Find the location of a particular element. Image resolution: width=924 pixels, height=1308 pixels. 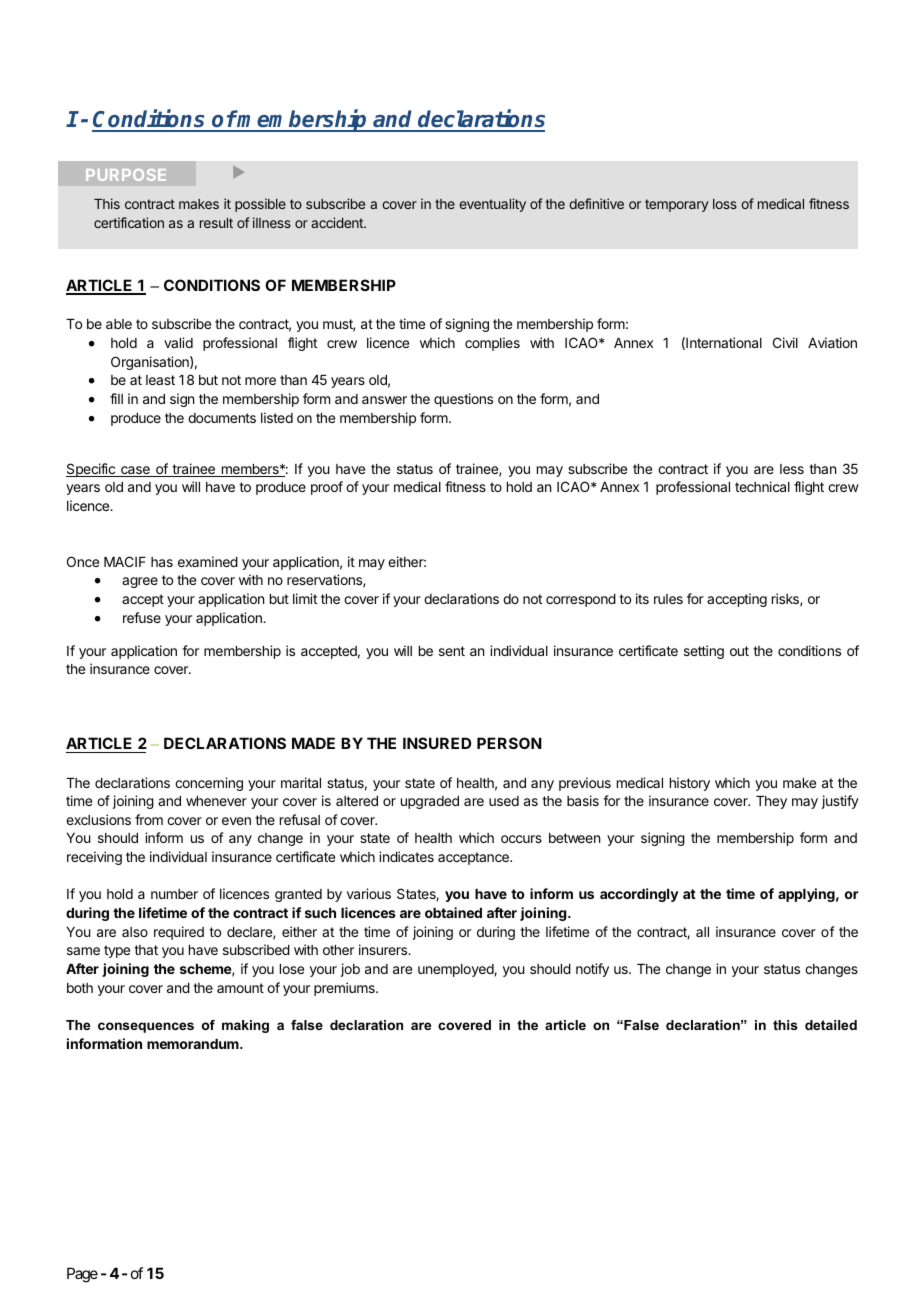

accident is located at coordinates (338, 222).
